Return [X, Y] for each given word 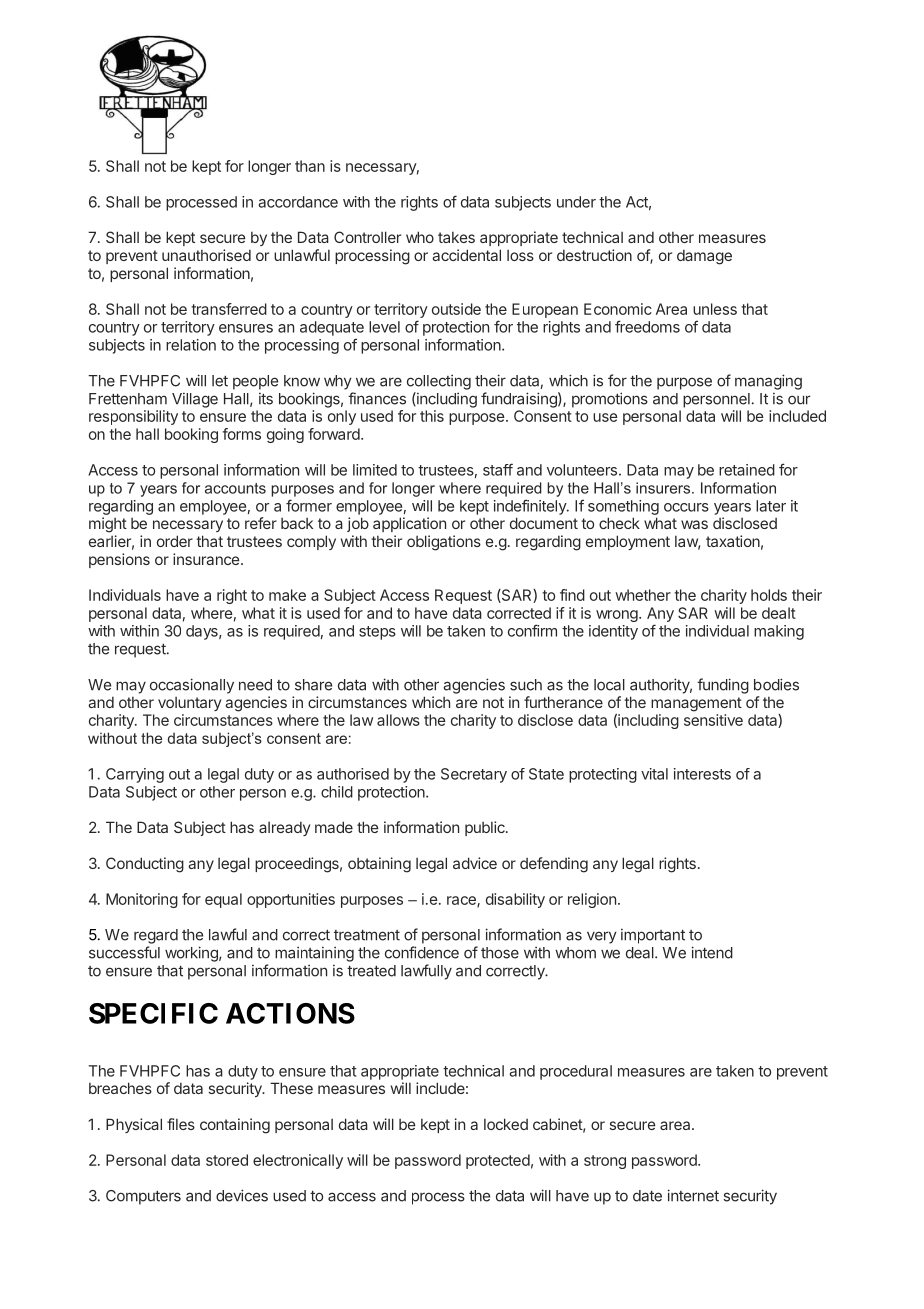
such [526, 685]
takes [456, 237]
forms [241, 434]
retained [747, 470]
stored [227, 1160]
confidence [422, 952]
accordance [298, 202]
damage [704, 257]
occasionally [192, 686]
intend [712, 952]
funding [723, 686]
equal [223, 900]
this [432, 416]
